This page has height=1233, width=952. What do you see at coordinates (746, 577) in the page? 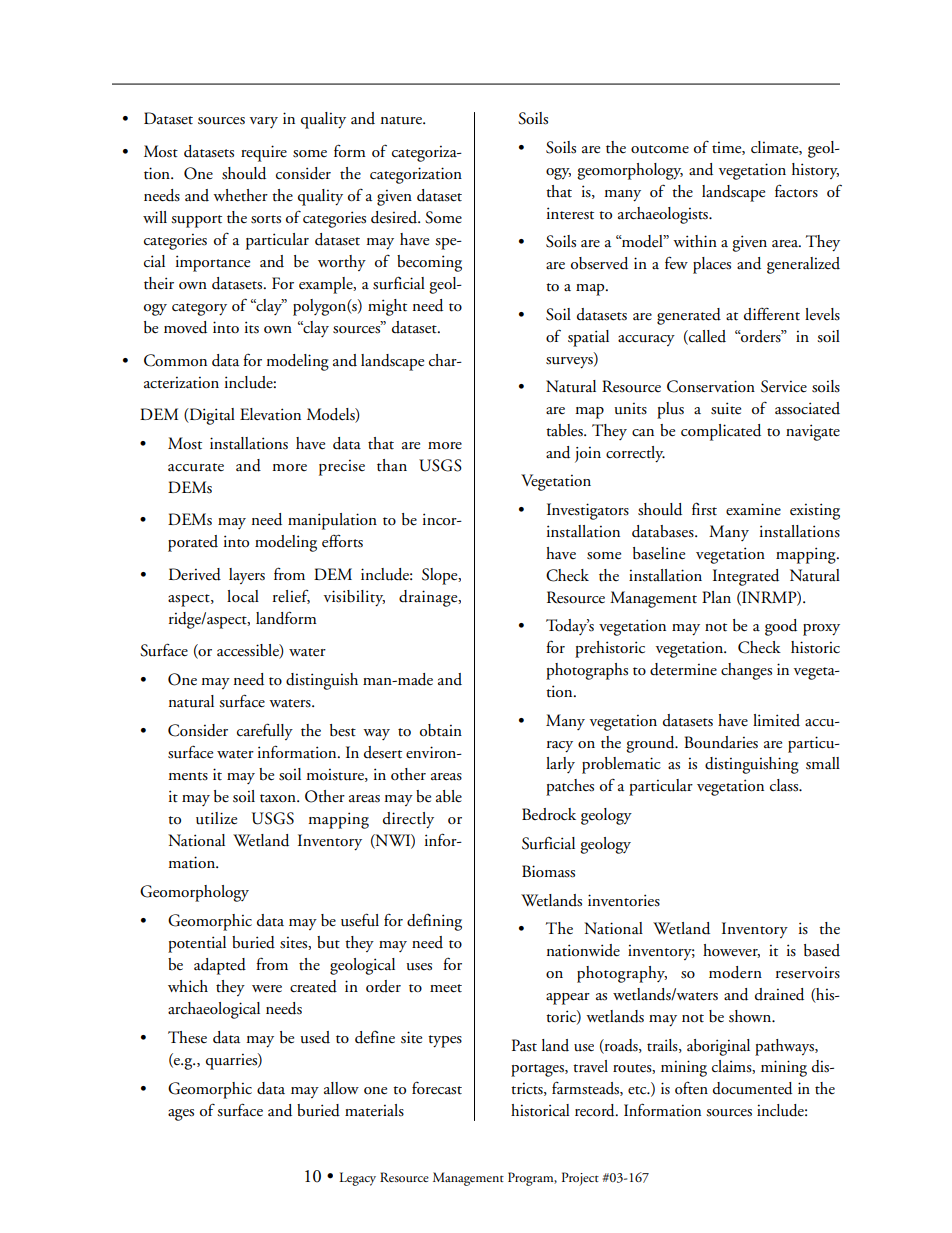
I see `Integrated` at bounding box center [746, 577].
